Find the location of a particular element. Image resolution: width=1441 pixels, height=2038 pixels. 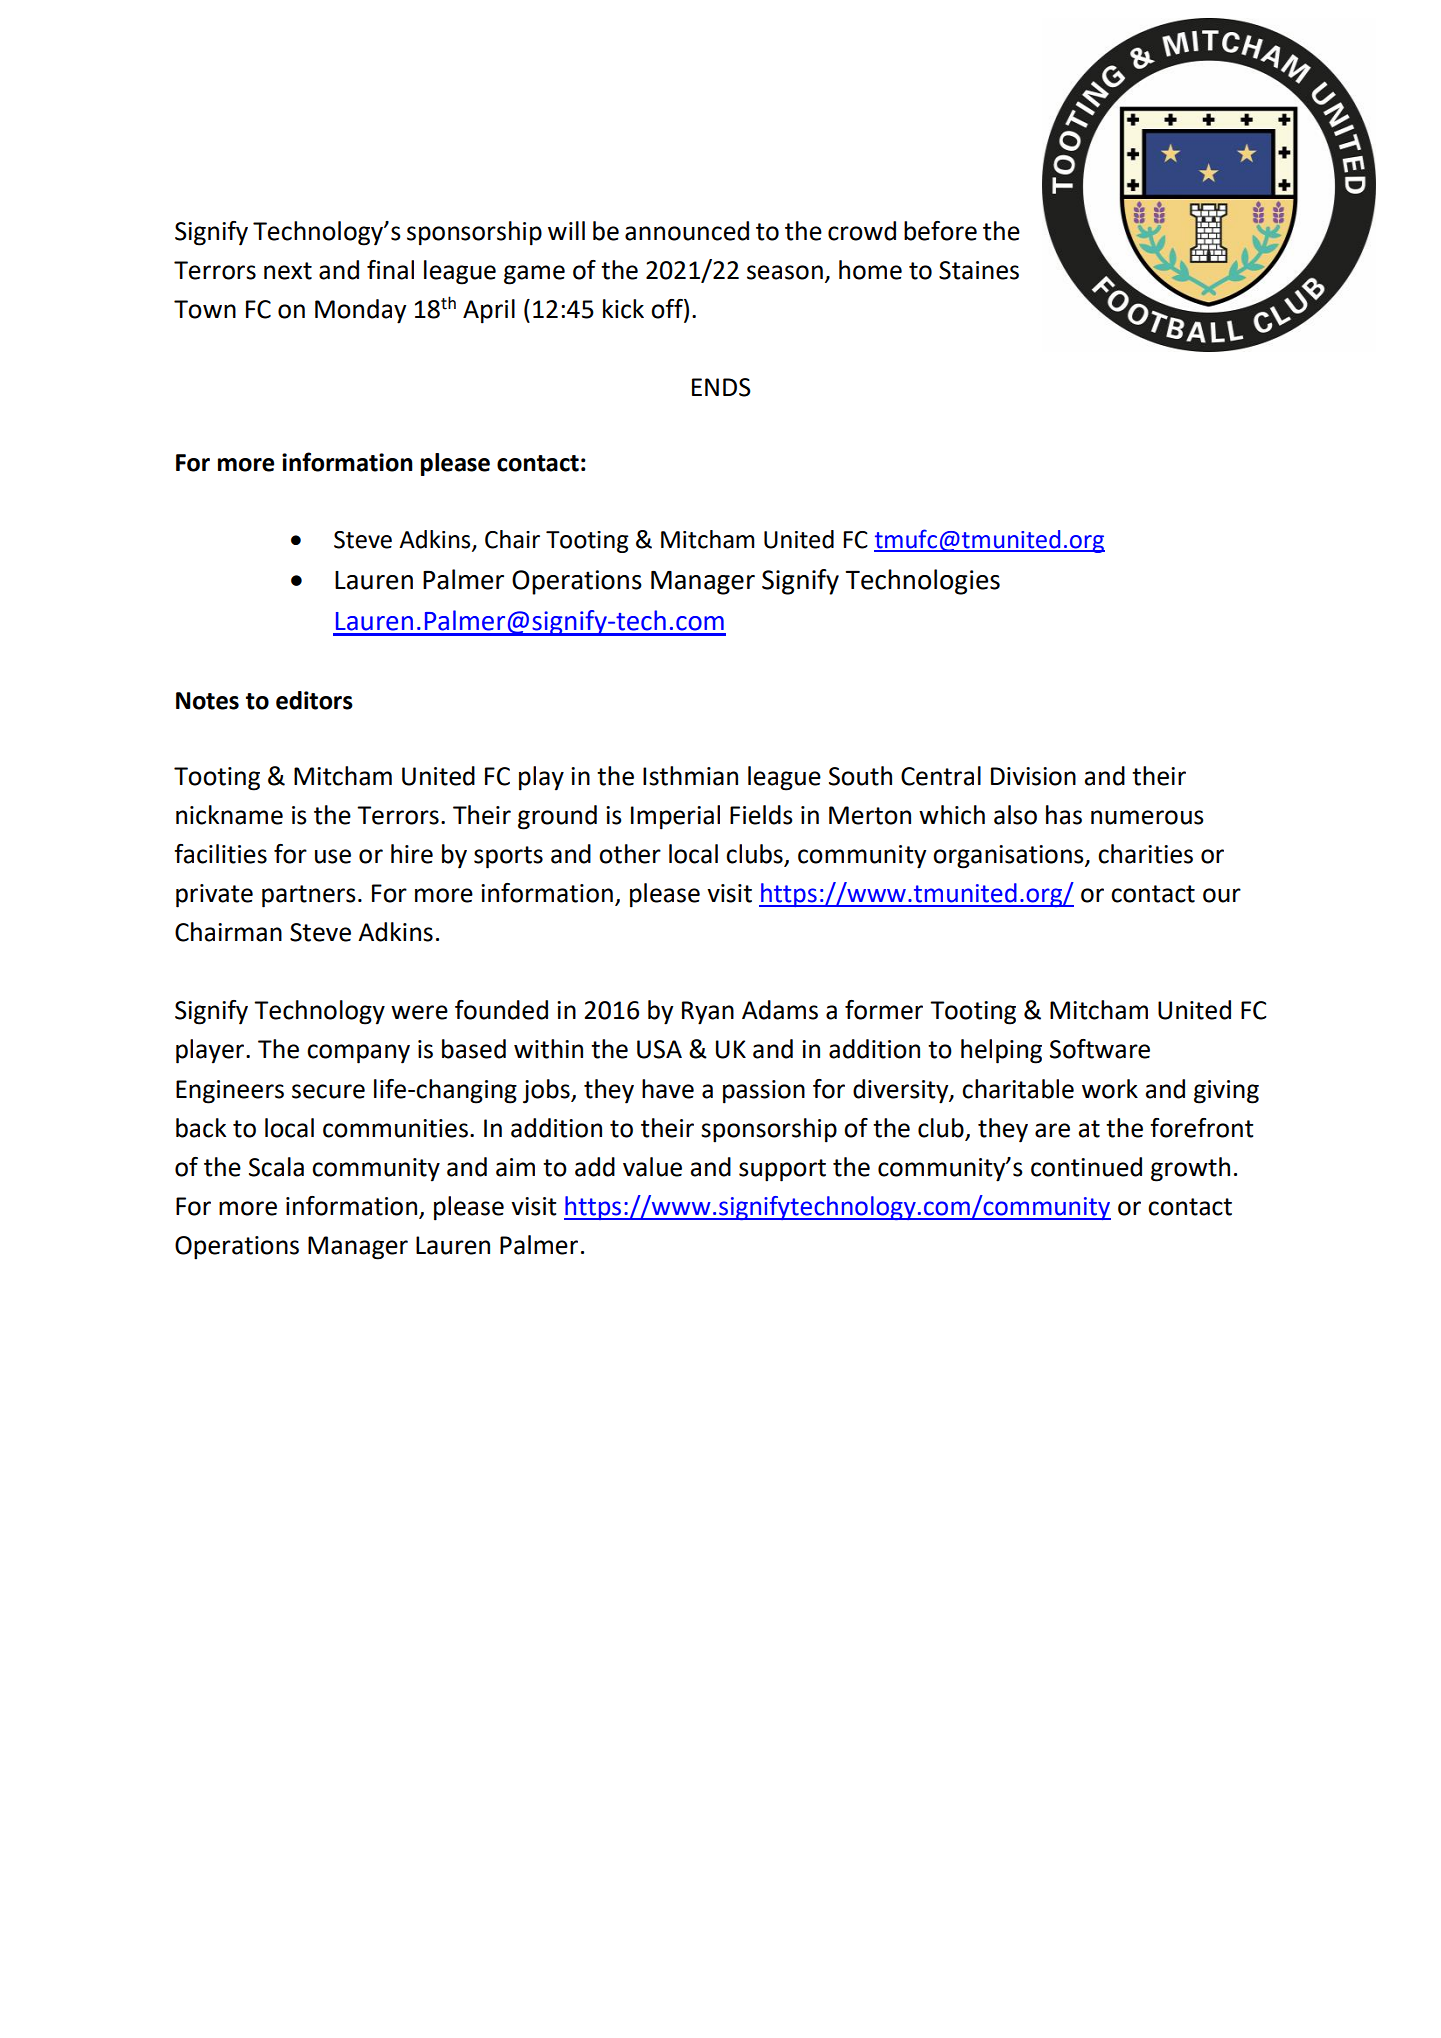

editors is located at coordinates (314, 700).
